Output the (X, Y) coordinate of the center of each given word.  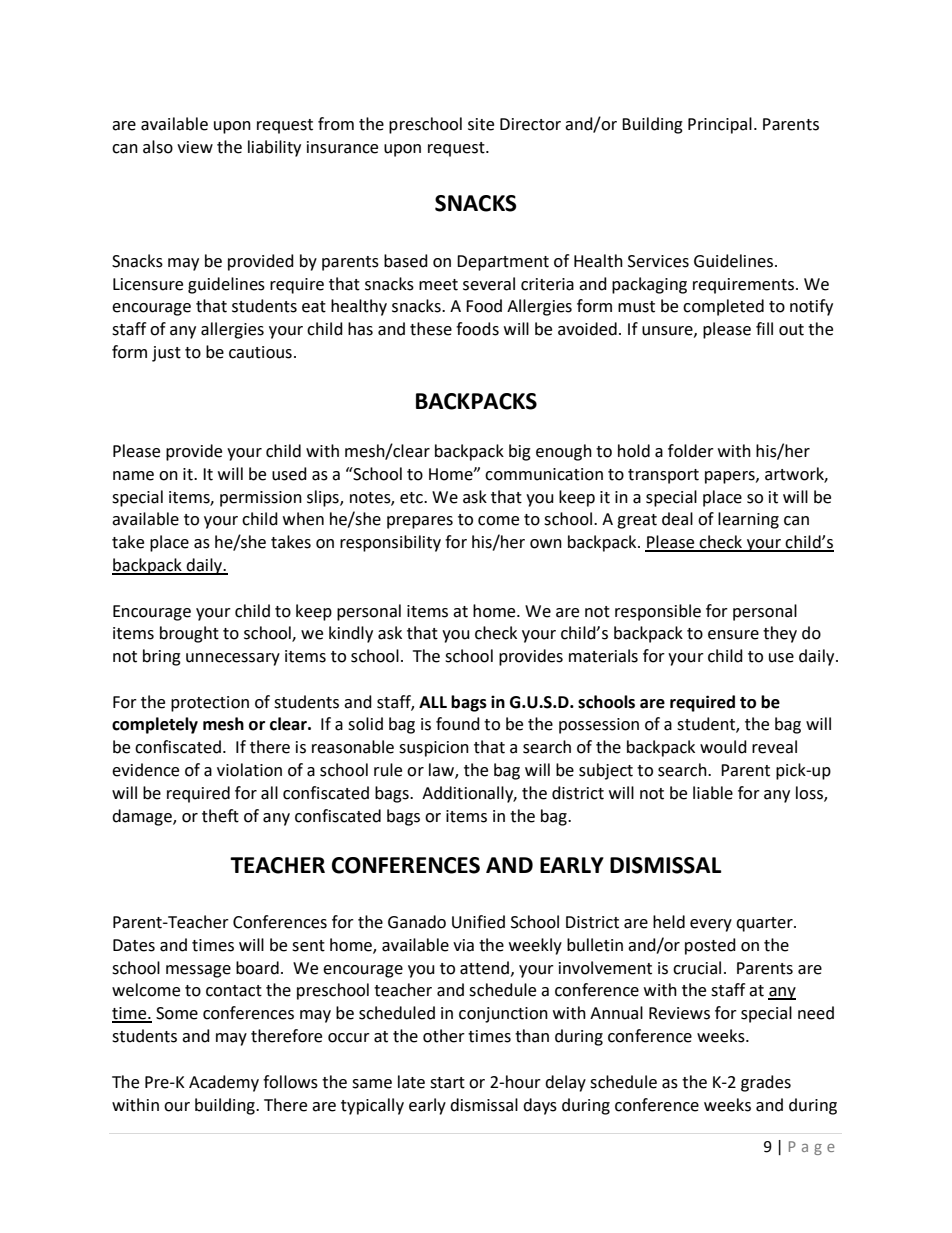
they (780, 634)
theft (220, 816)
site (481, 124)
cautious (260, 352)
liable (713, 793)
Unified (478, 922)
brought (189, 634)
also (158, 147)
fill (764, 328)
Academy (224, 1083)
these (431, 329)
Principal (720, 125)
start (447, 1083)
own (546, 544)
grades (766, 1083)
